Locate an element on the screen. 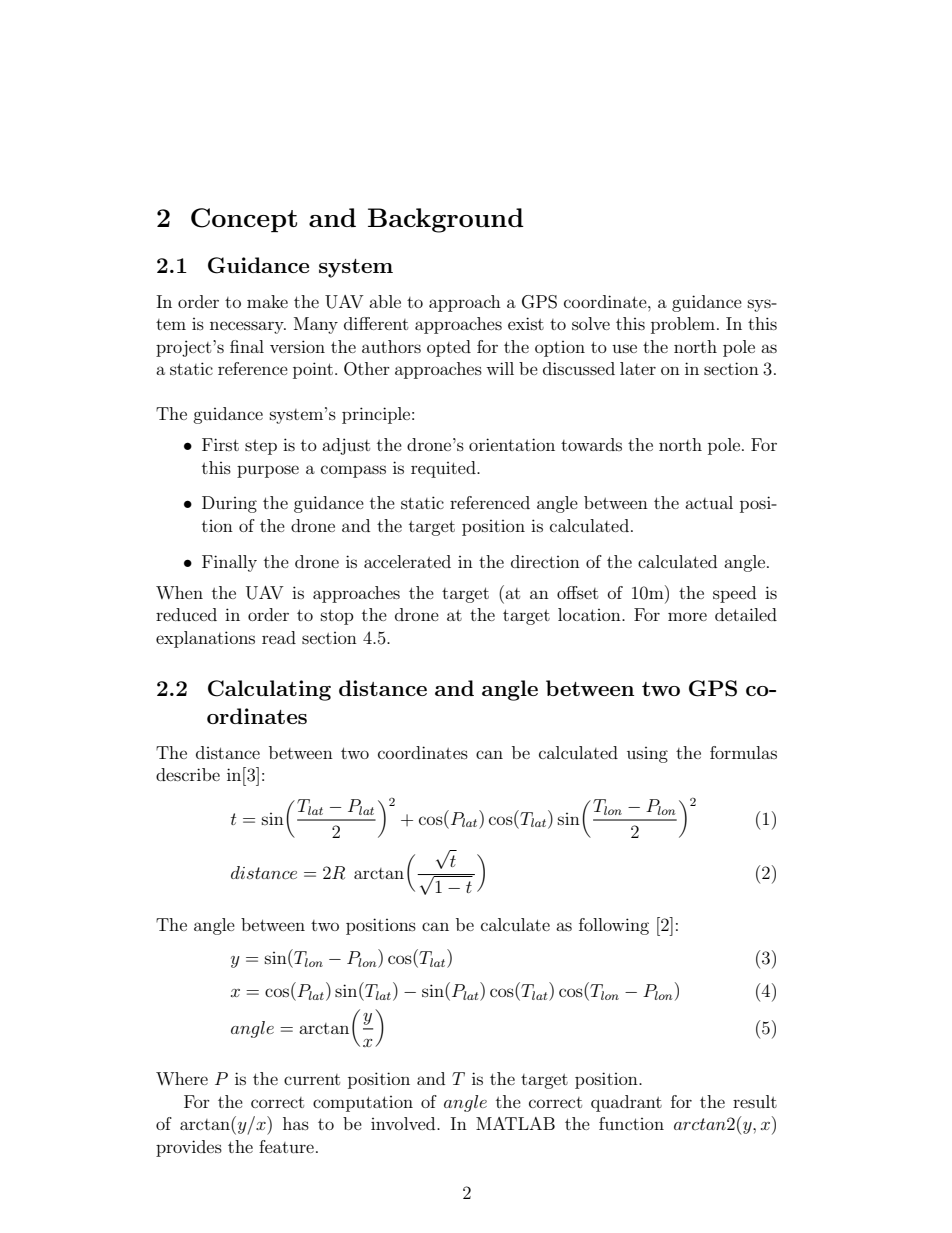 The height and width of the screenshot is (1233, 952). Calculating is located at coordinates (269, 690).
